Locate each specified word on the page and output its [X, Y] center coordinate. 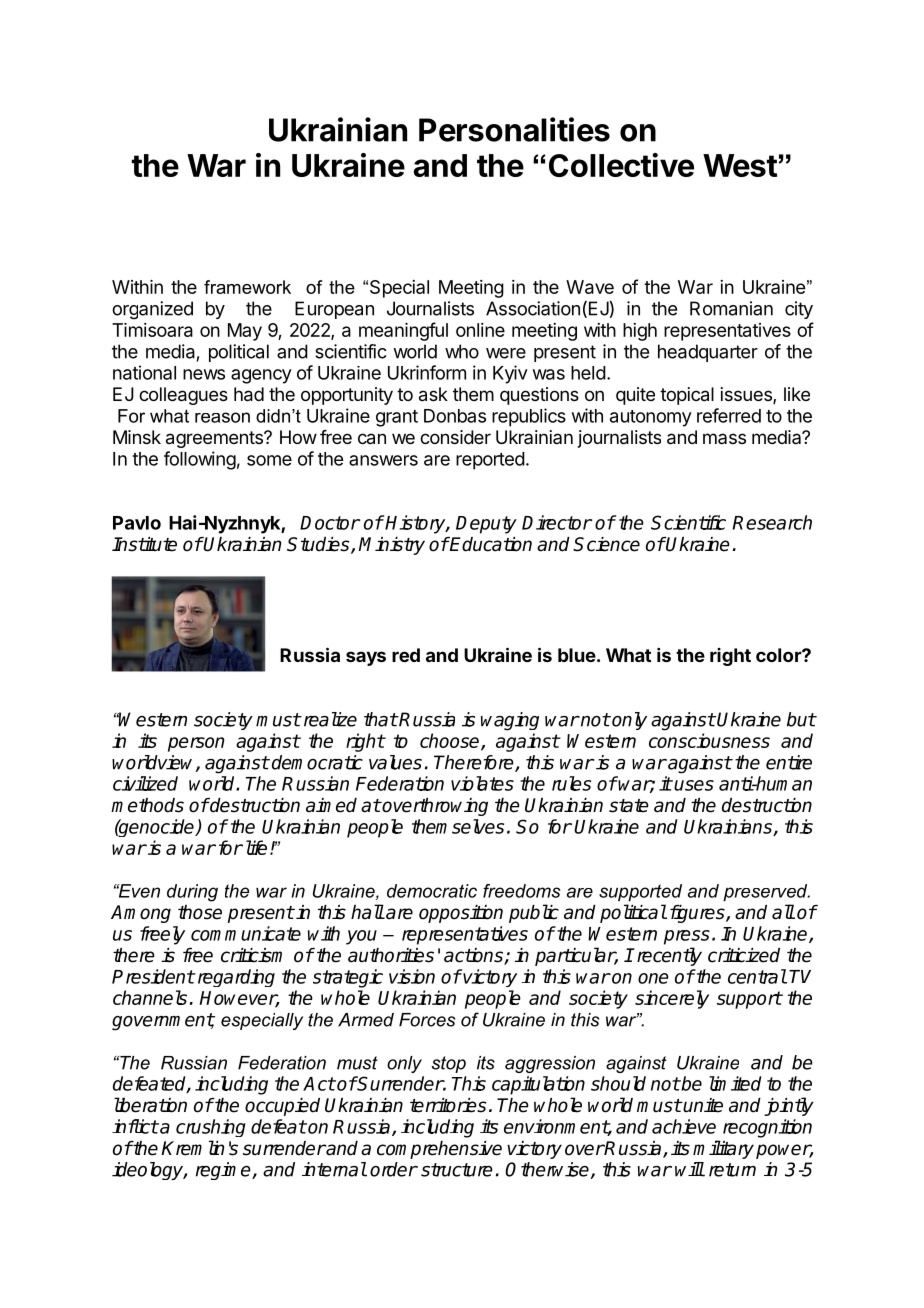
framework [247, 287]
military [723, 1149]
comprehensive [439, 1150]
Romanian [731, 308]
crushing [211, 1128]
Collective [621, 165]
